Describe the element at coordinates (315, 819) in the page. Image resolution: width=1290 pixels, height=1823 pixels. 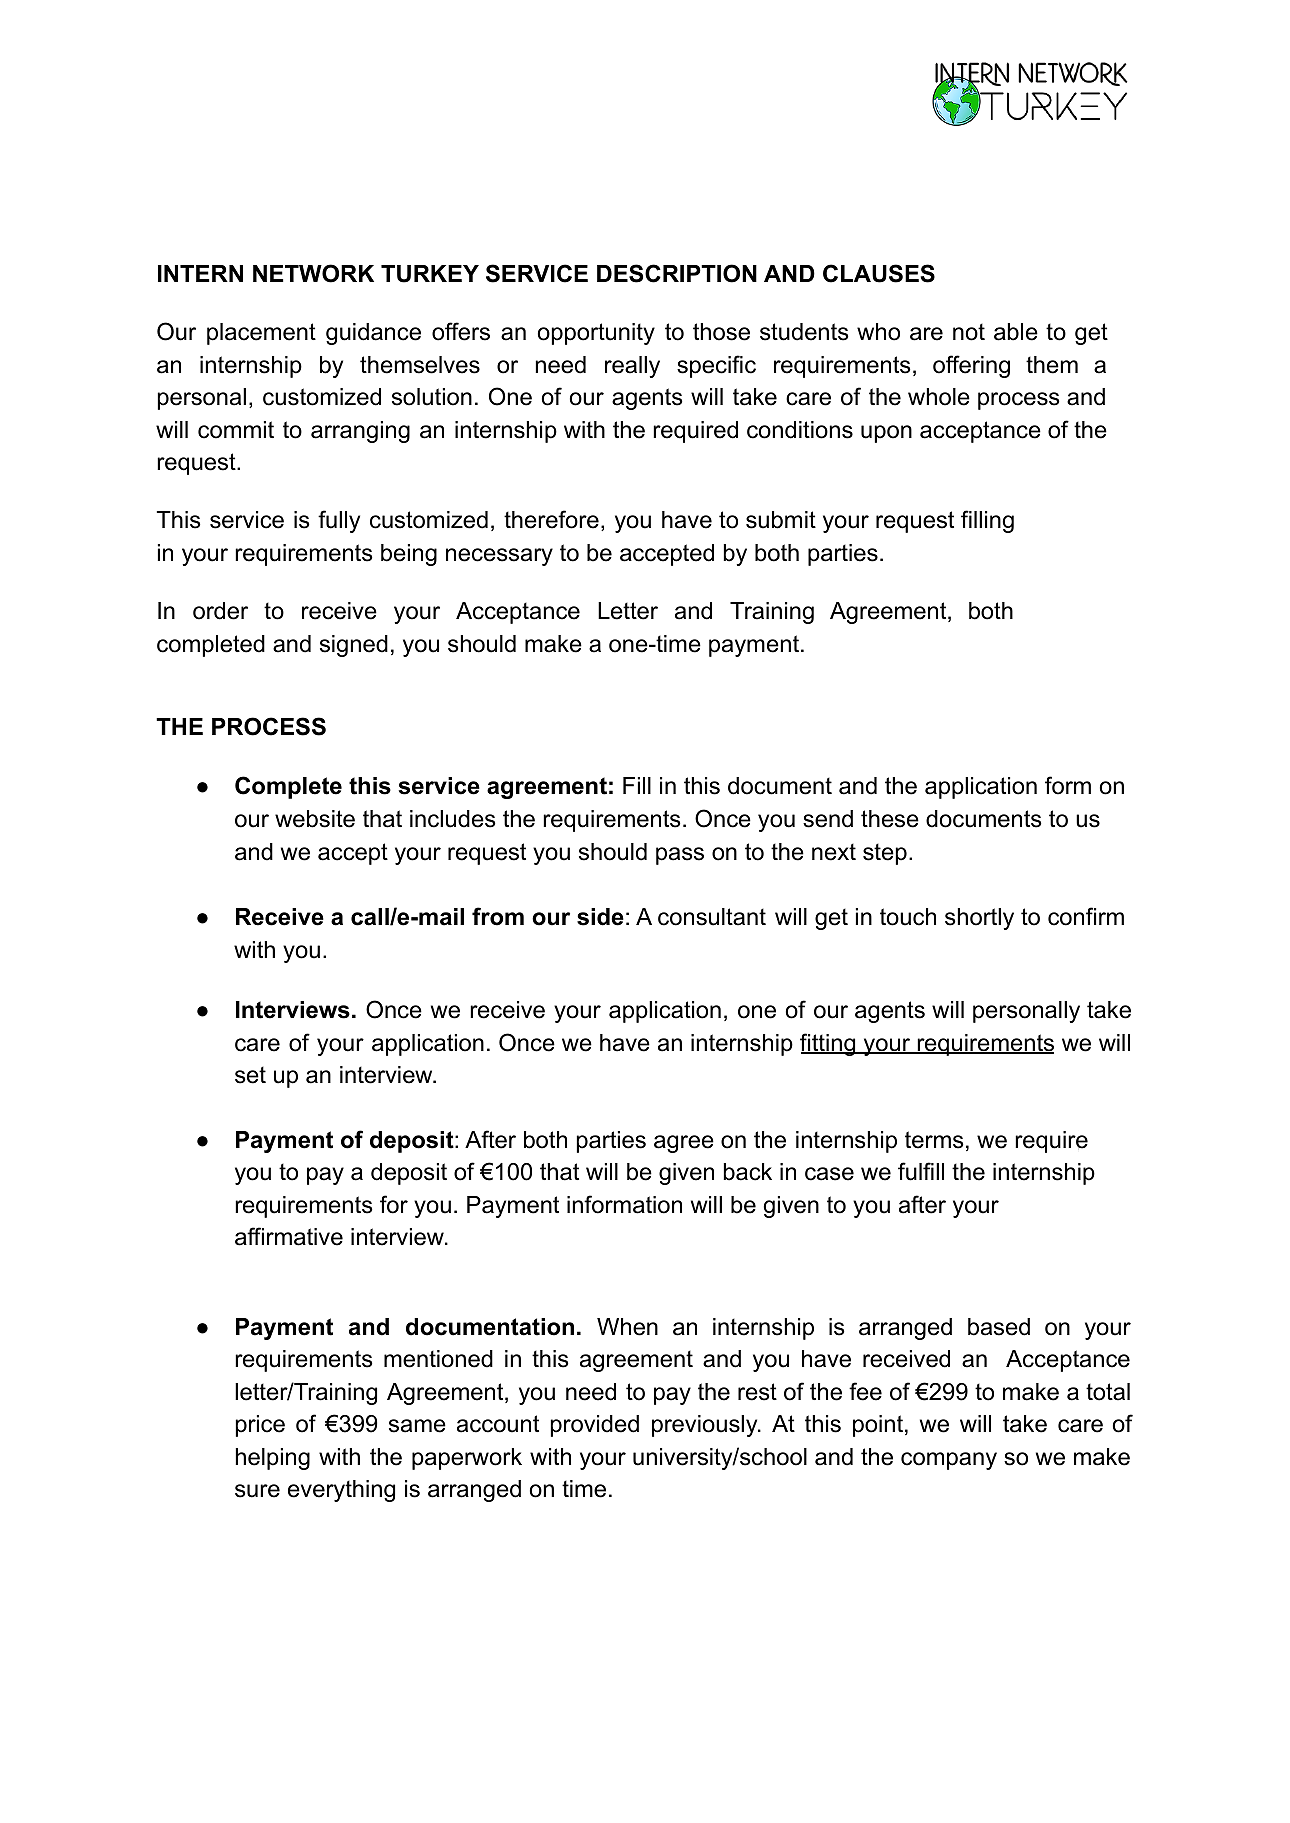
I see `website` at that location.
